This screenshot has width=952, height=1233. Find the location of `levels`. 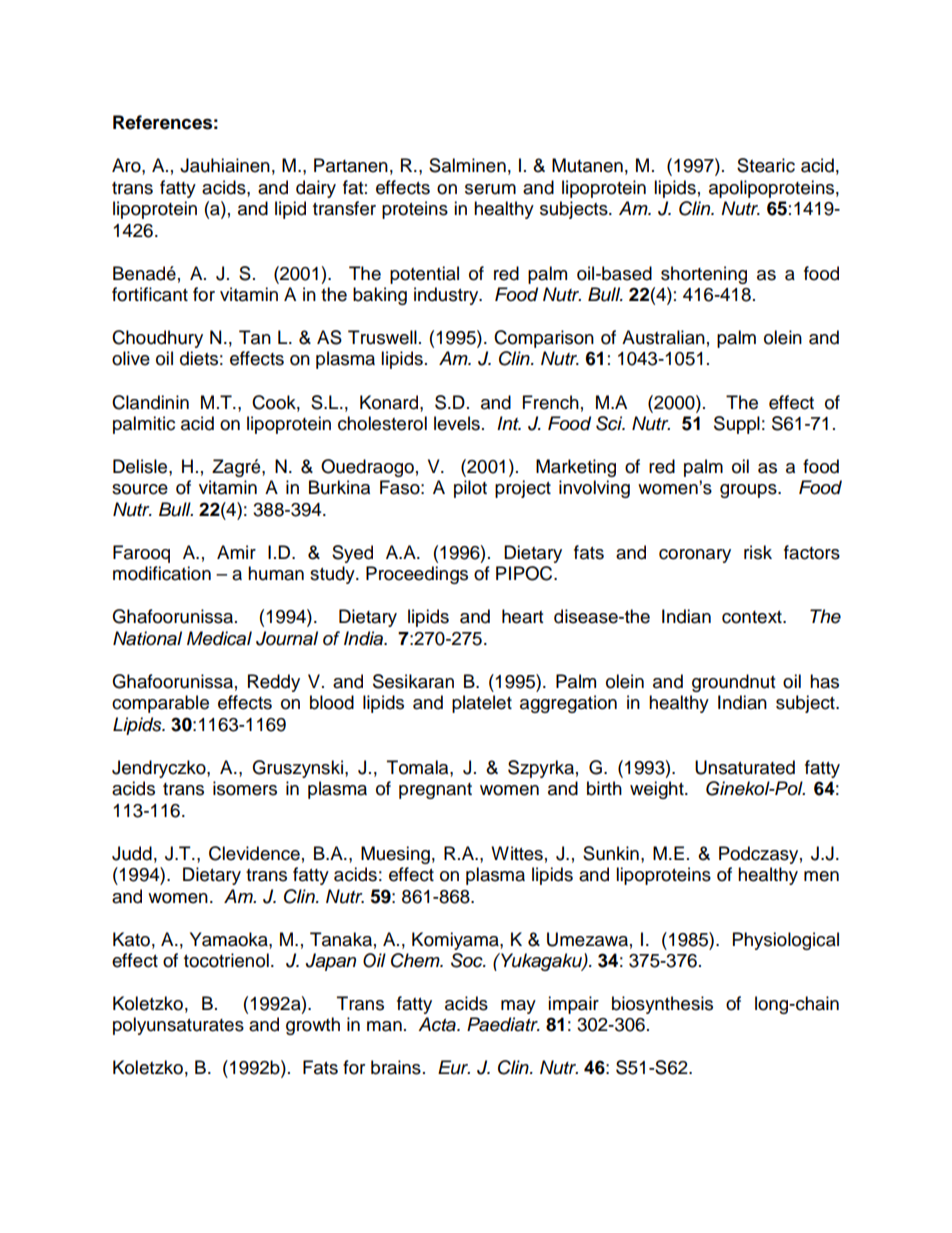

levels is located at coordinates (457, 423).
